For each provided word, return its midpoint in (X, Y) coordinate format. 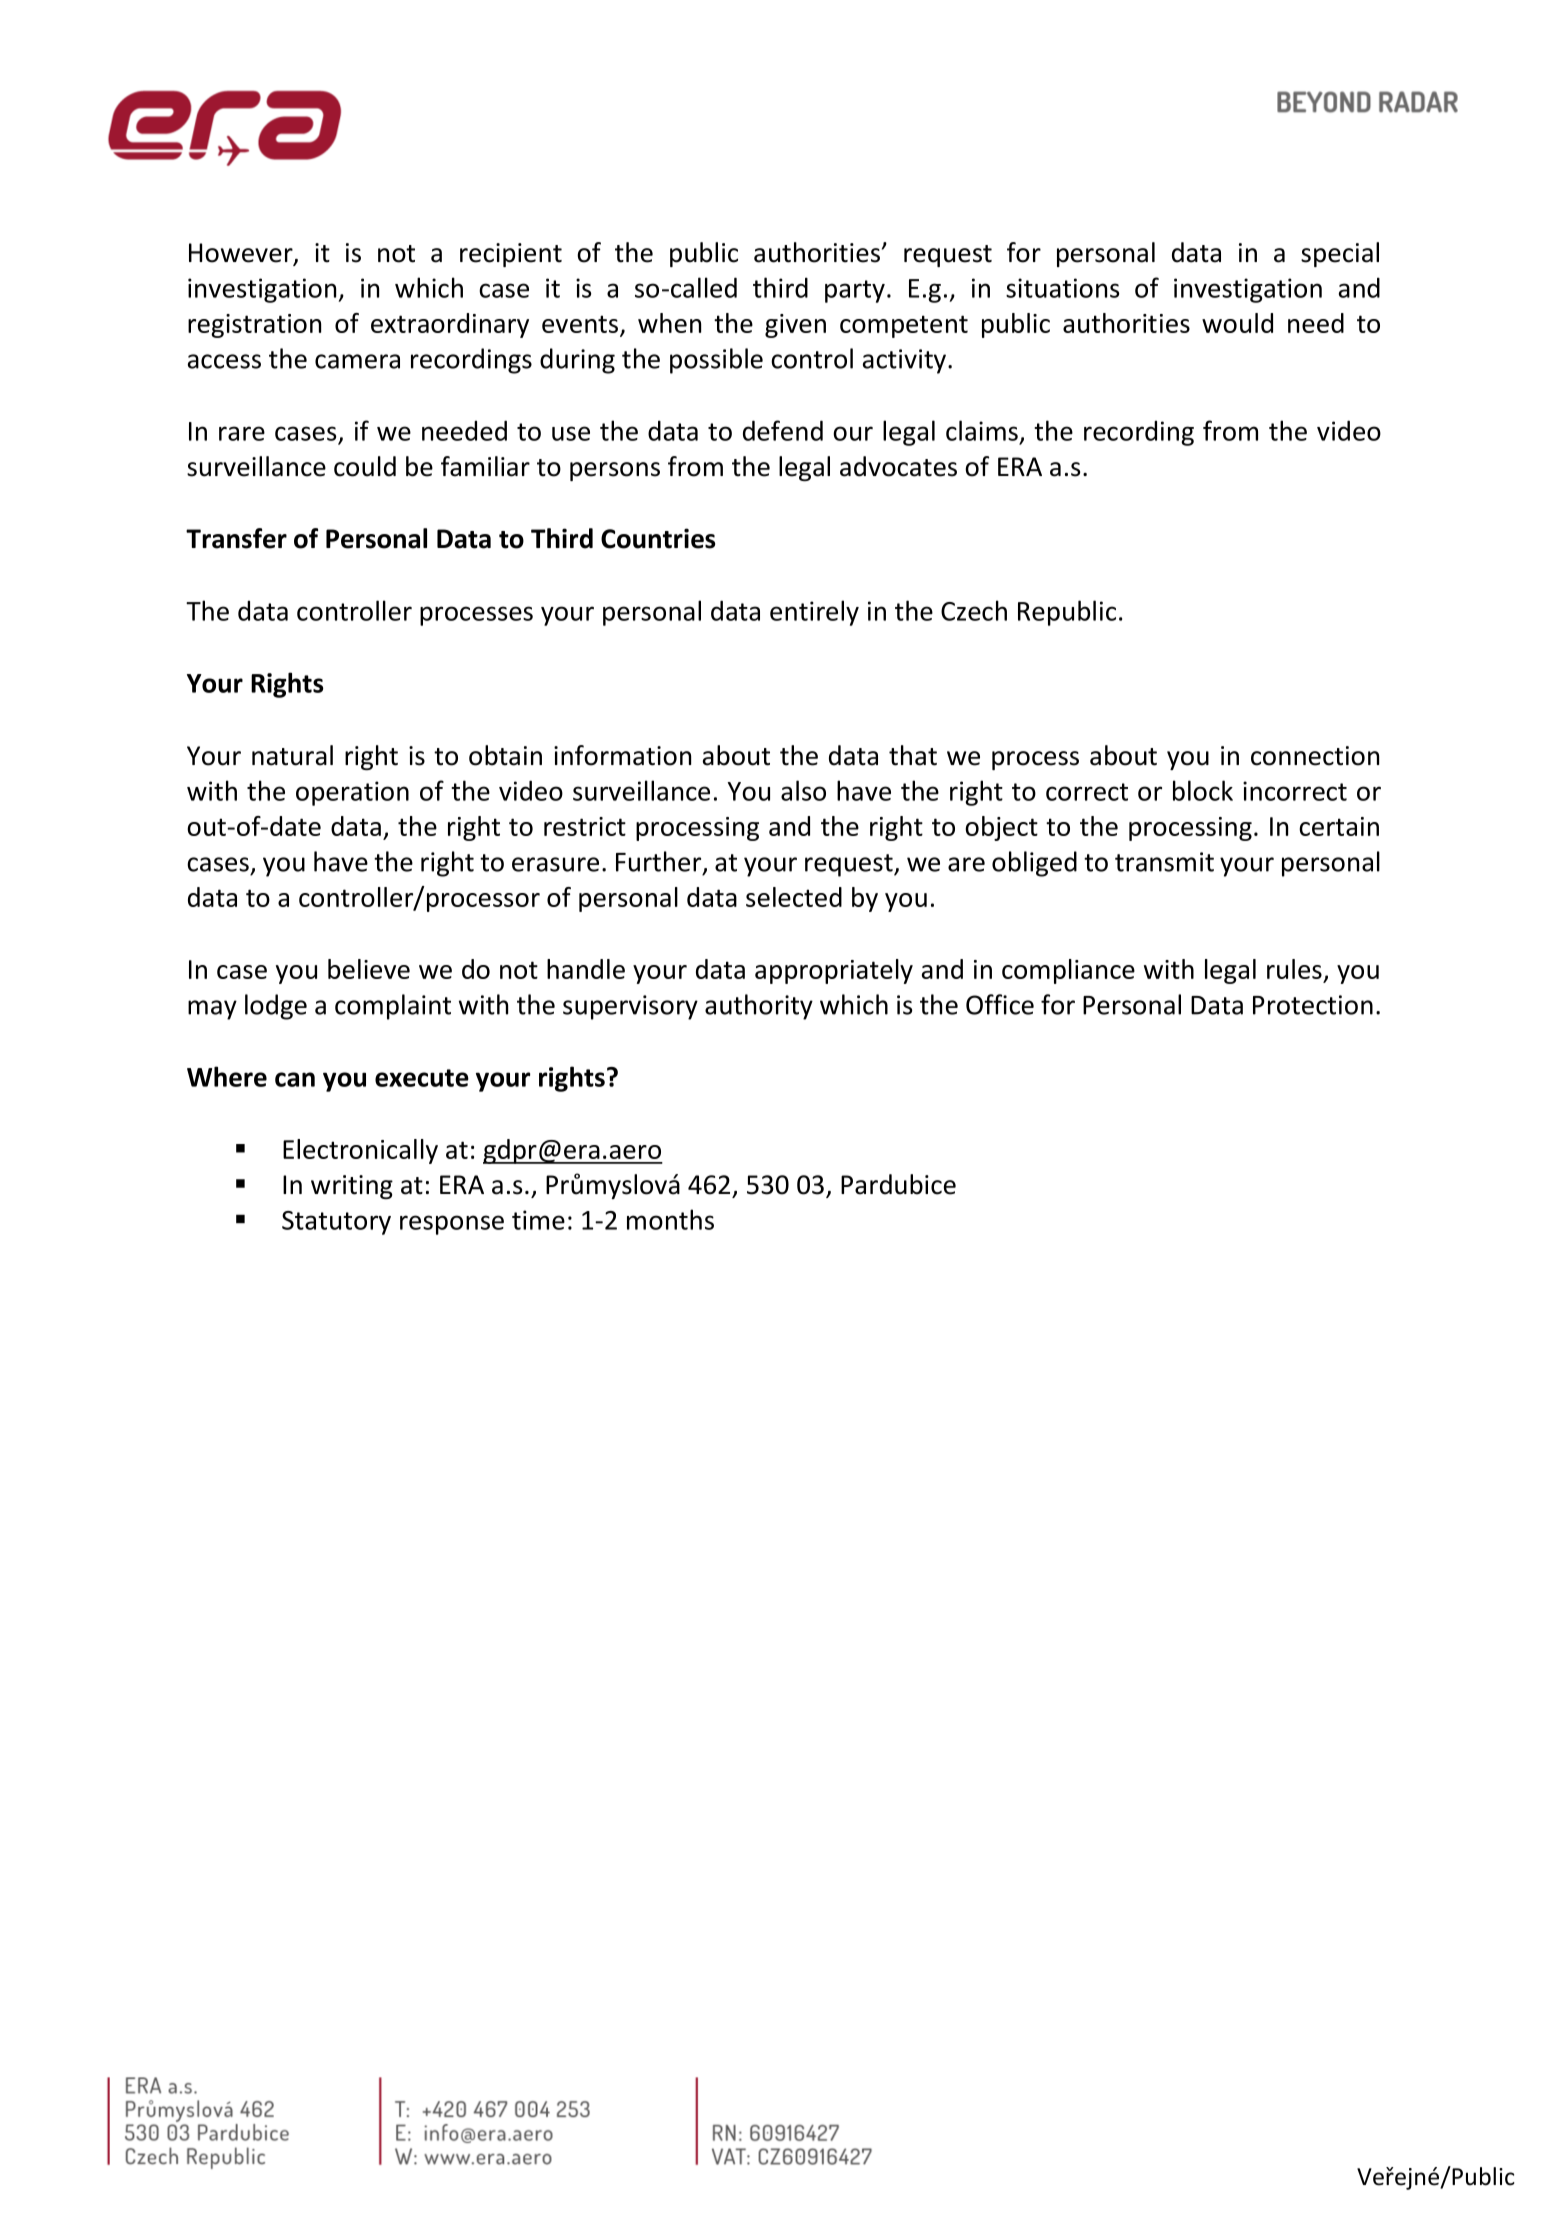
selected (794, 897)
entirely (814, 613)
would (1237, 323)
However (242, 254)
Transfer (236, 538)
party (855, 291)
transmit (1164, 862)
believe (369, 969)
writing (352, 1187)
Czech (974, 610)
